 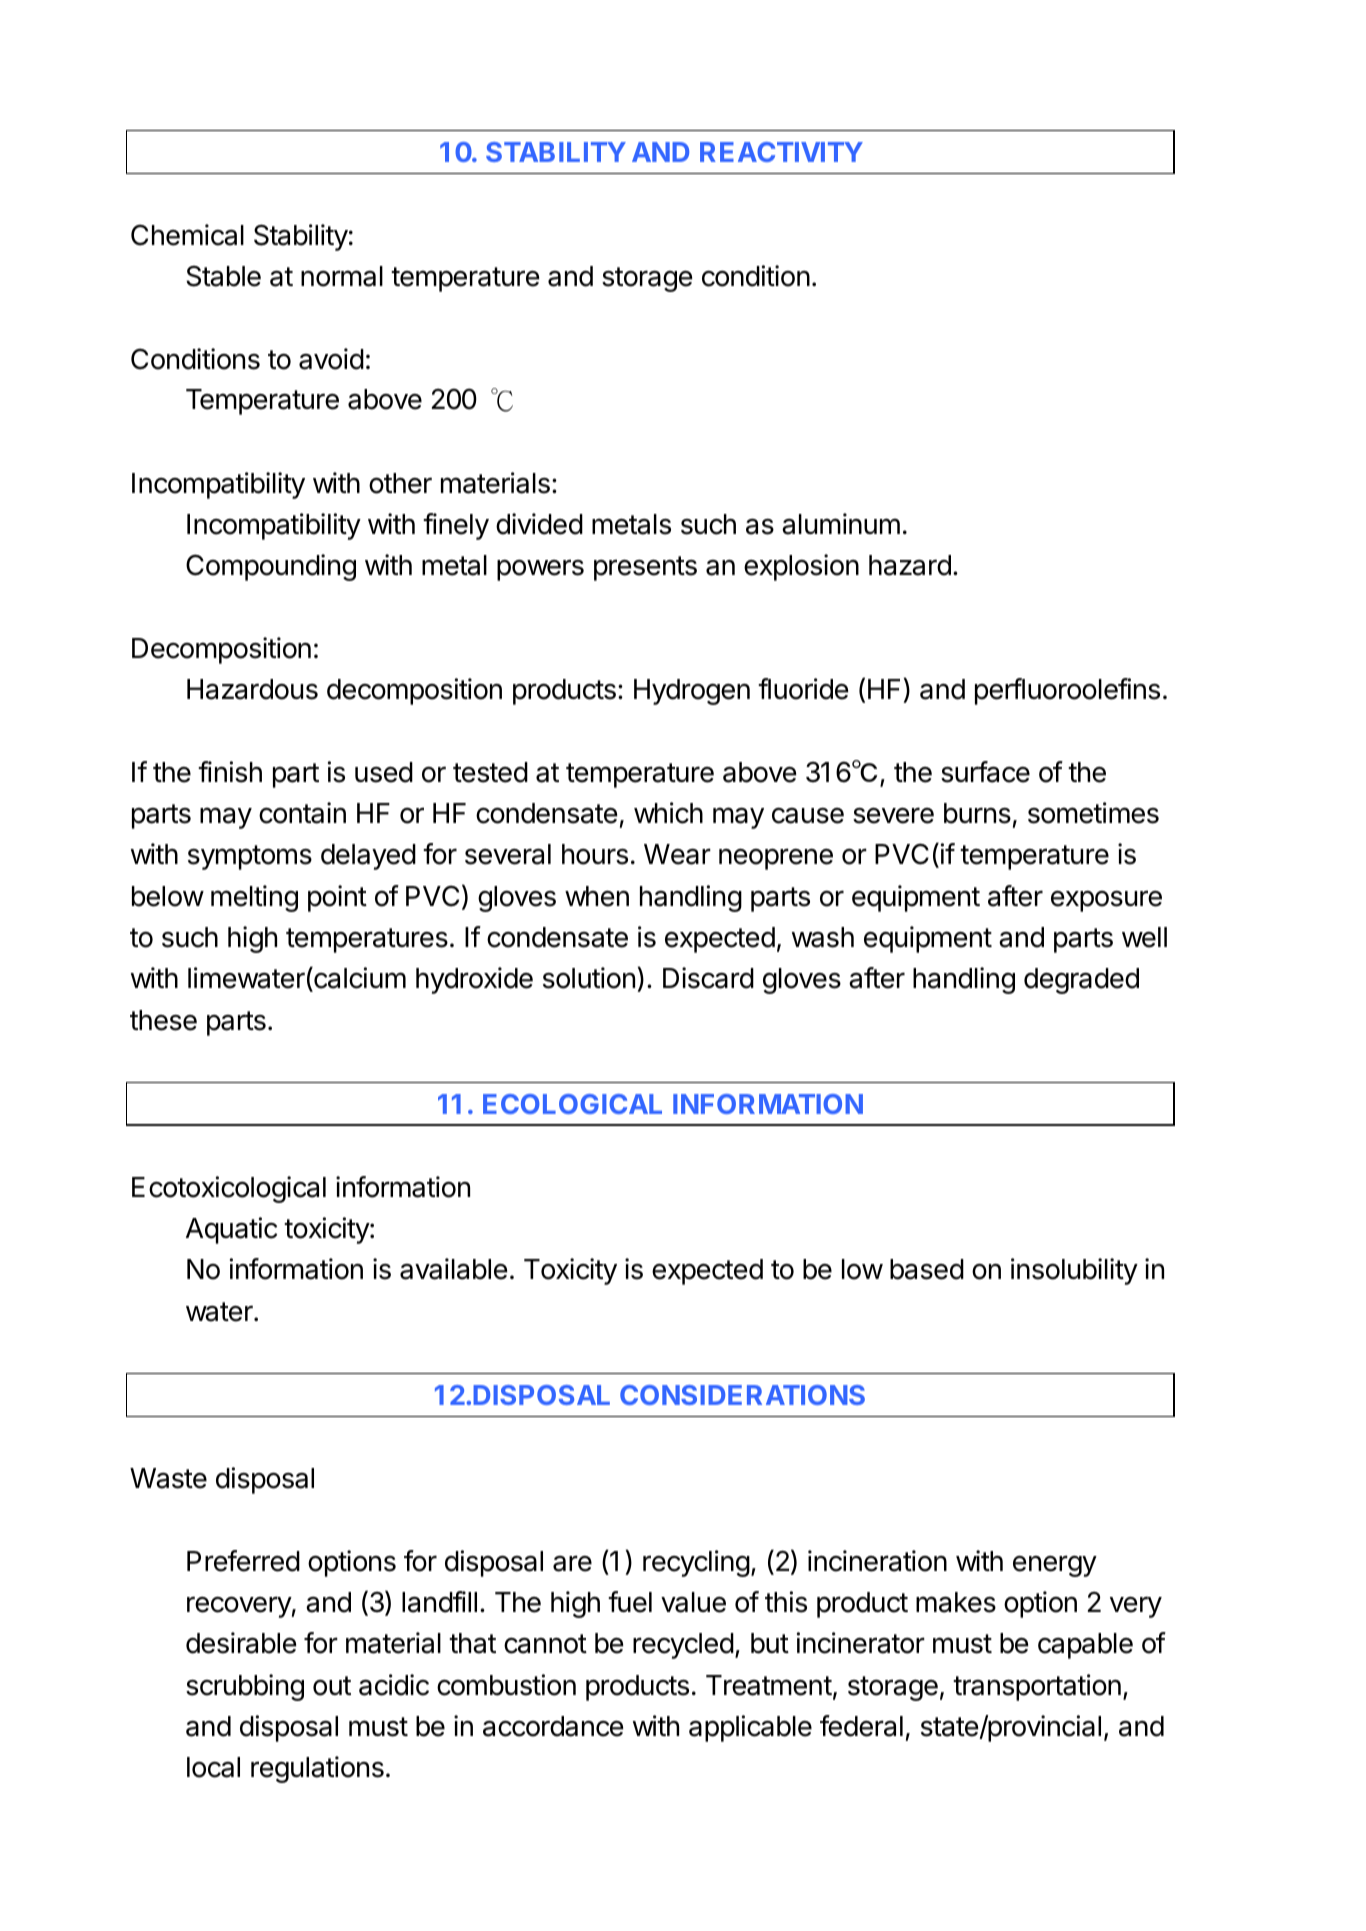 What do you see at coordinates (645, 568) in the screenshot?
I see `presents` at bounding box center [645, 568].
